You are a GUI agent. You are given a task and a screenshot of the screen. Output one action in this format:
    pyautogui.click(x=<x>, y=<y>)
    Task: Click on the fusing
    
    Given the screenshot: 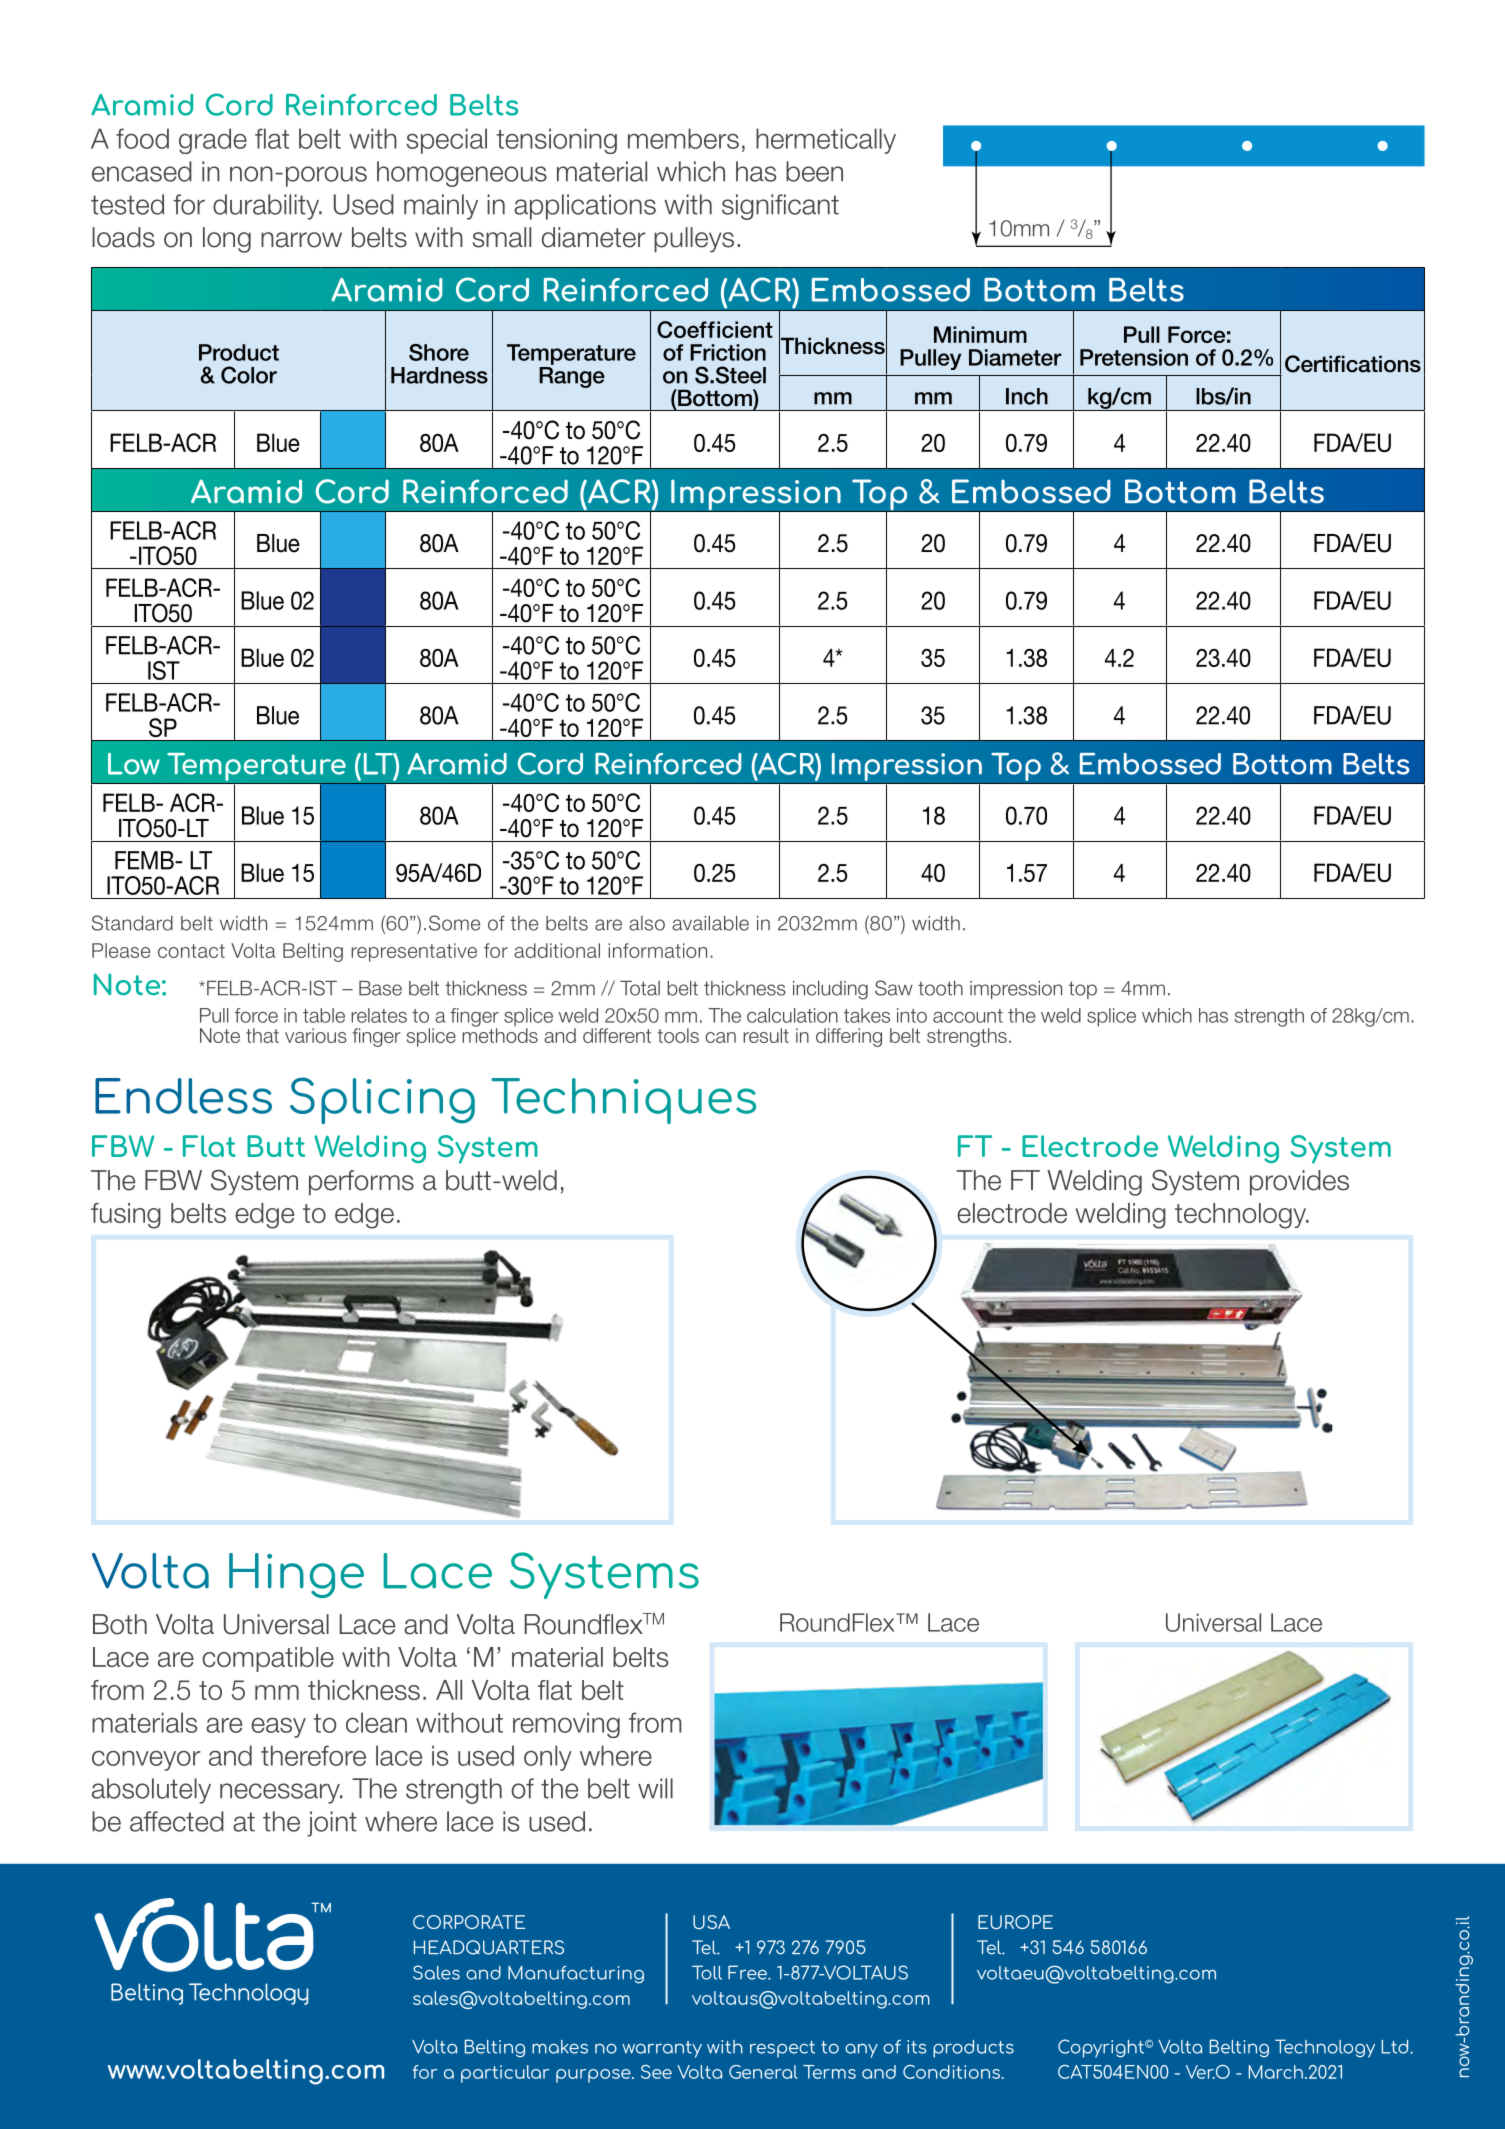 What is the action you would take?
    pyautogui.click(x=126, y=1216)
